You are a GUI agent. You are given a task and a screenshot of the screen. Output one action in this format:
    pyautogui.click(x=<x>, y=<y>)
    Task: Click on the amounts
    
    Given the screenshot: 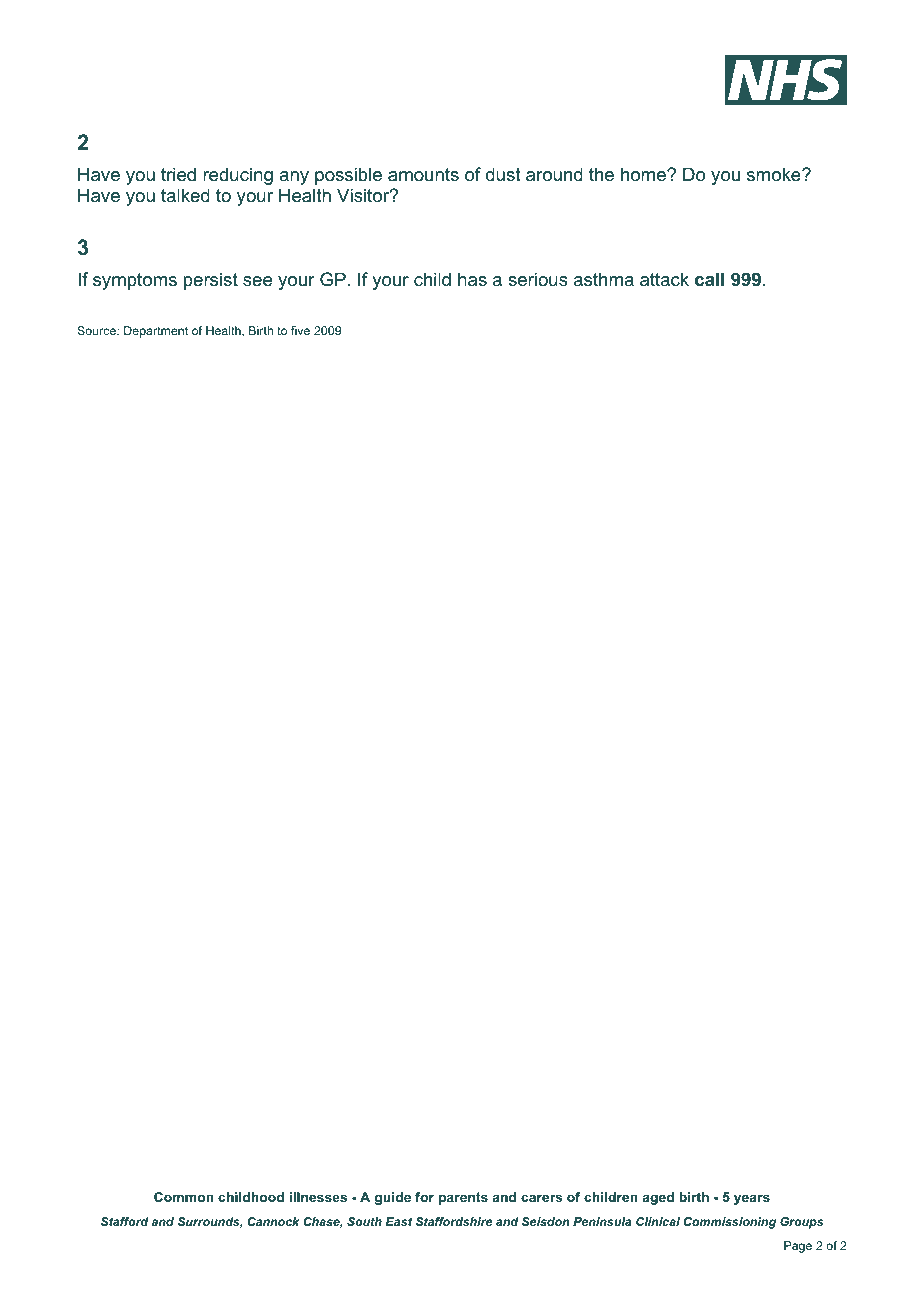 What is the action you would take?
    pyautogui.click(x=423, y=175)
